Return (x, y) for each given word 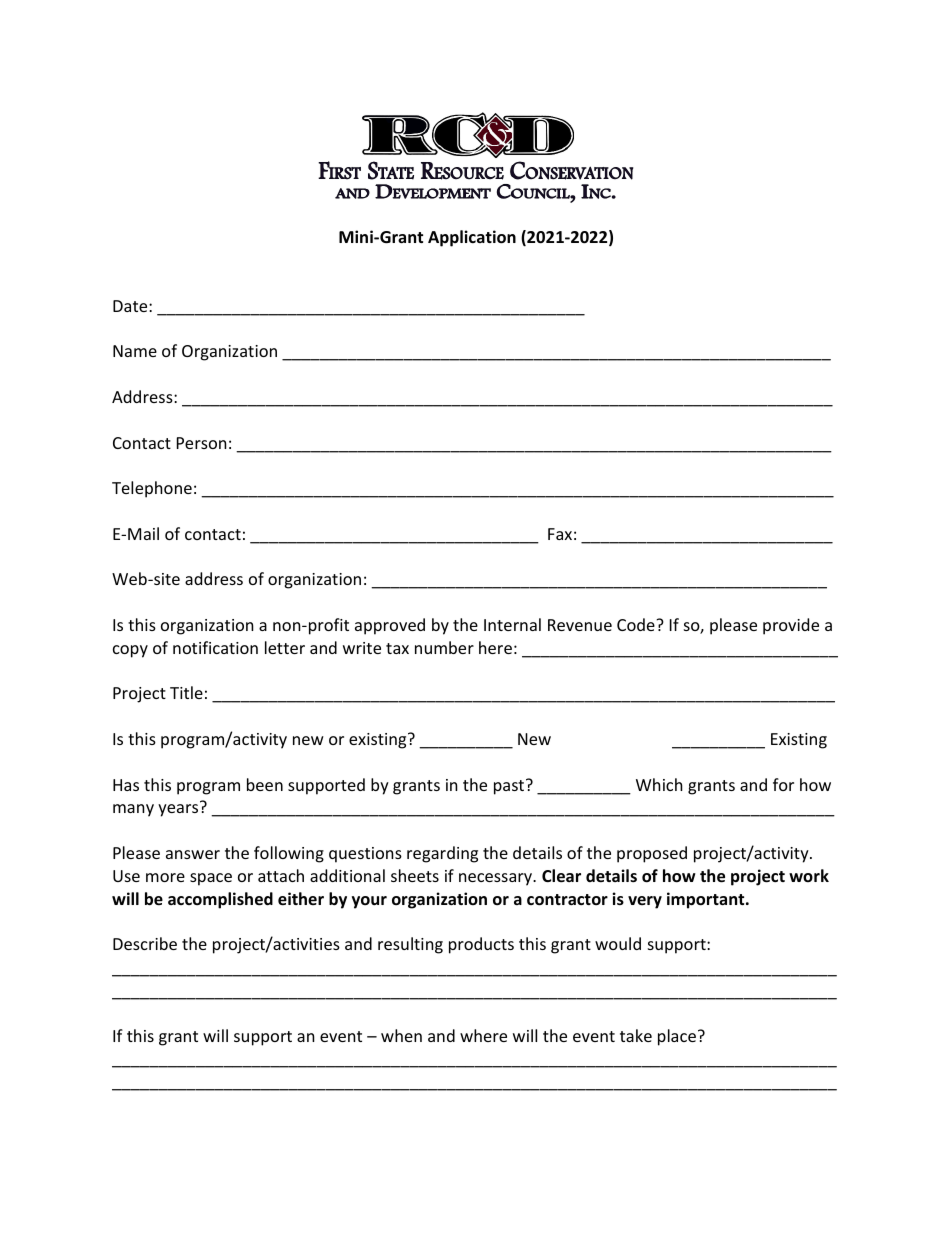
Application (472, 238)
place (677, 1037)
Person (202, 443)
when (401, 1035)
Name (135, 351)
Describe (145, 943)
